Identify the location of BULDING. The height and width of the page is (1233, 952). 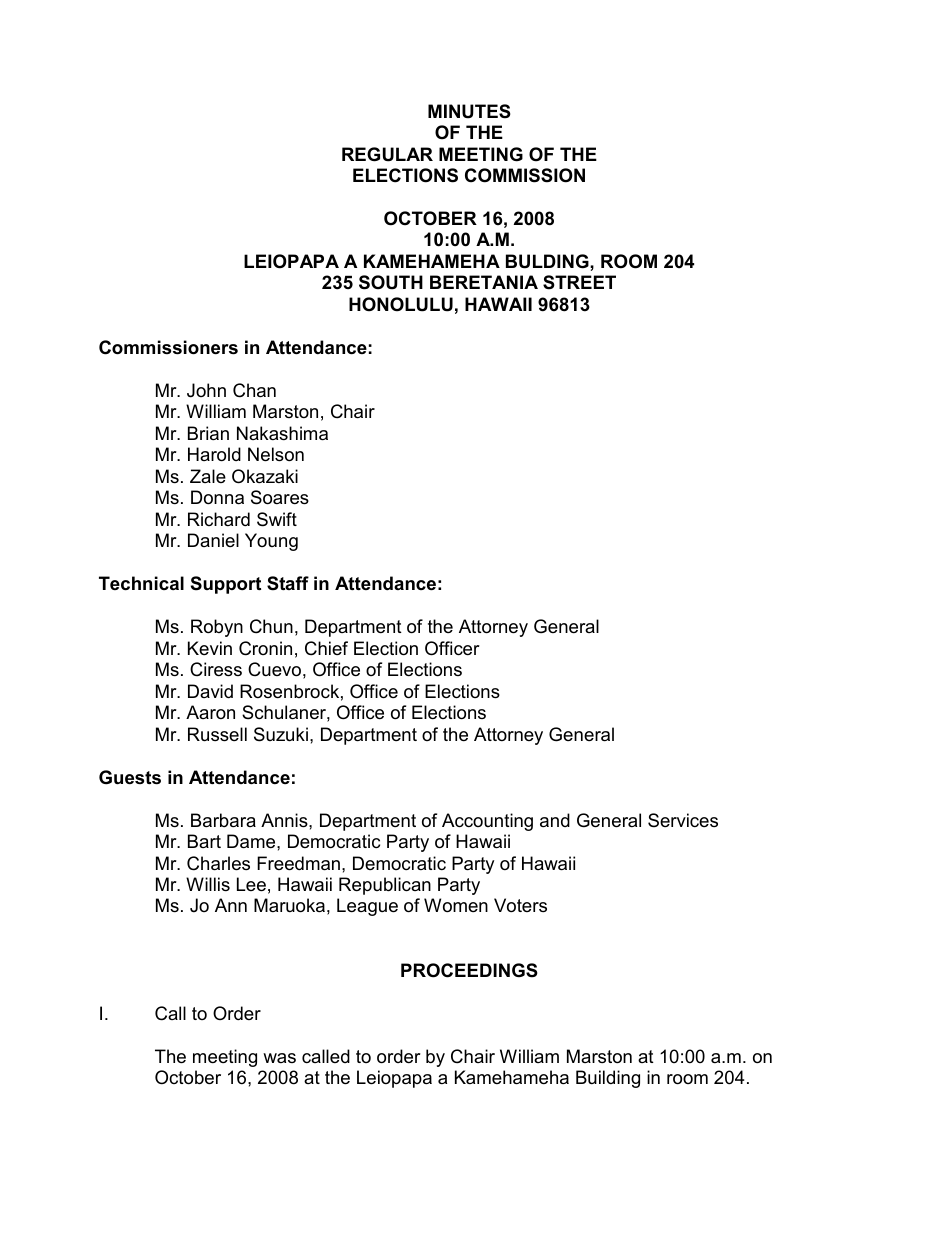
(548, 261).
